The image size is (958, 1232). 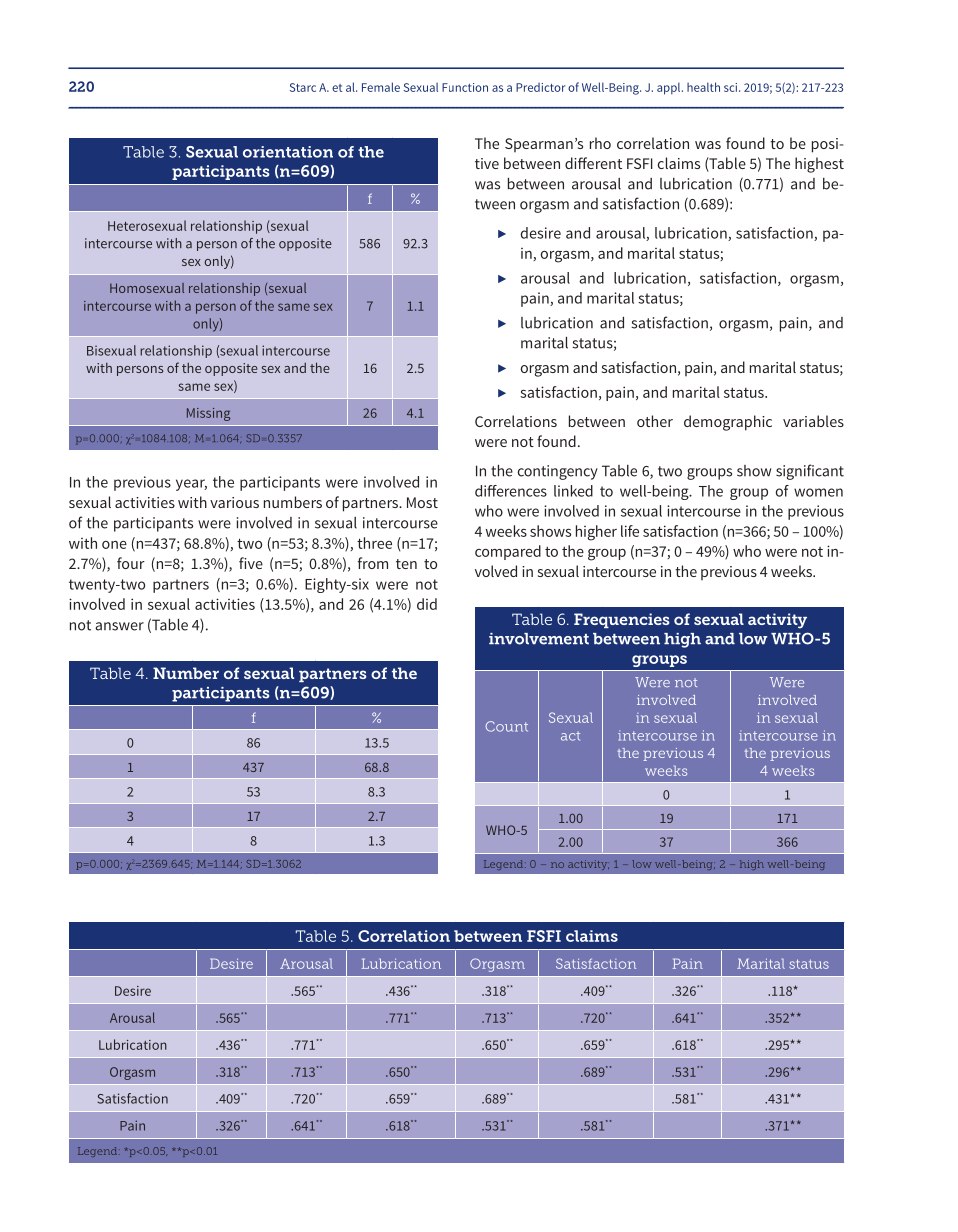 I want to click on orientation, so click(x=288, y=152).
